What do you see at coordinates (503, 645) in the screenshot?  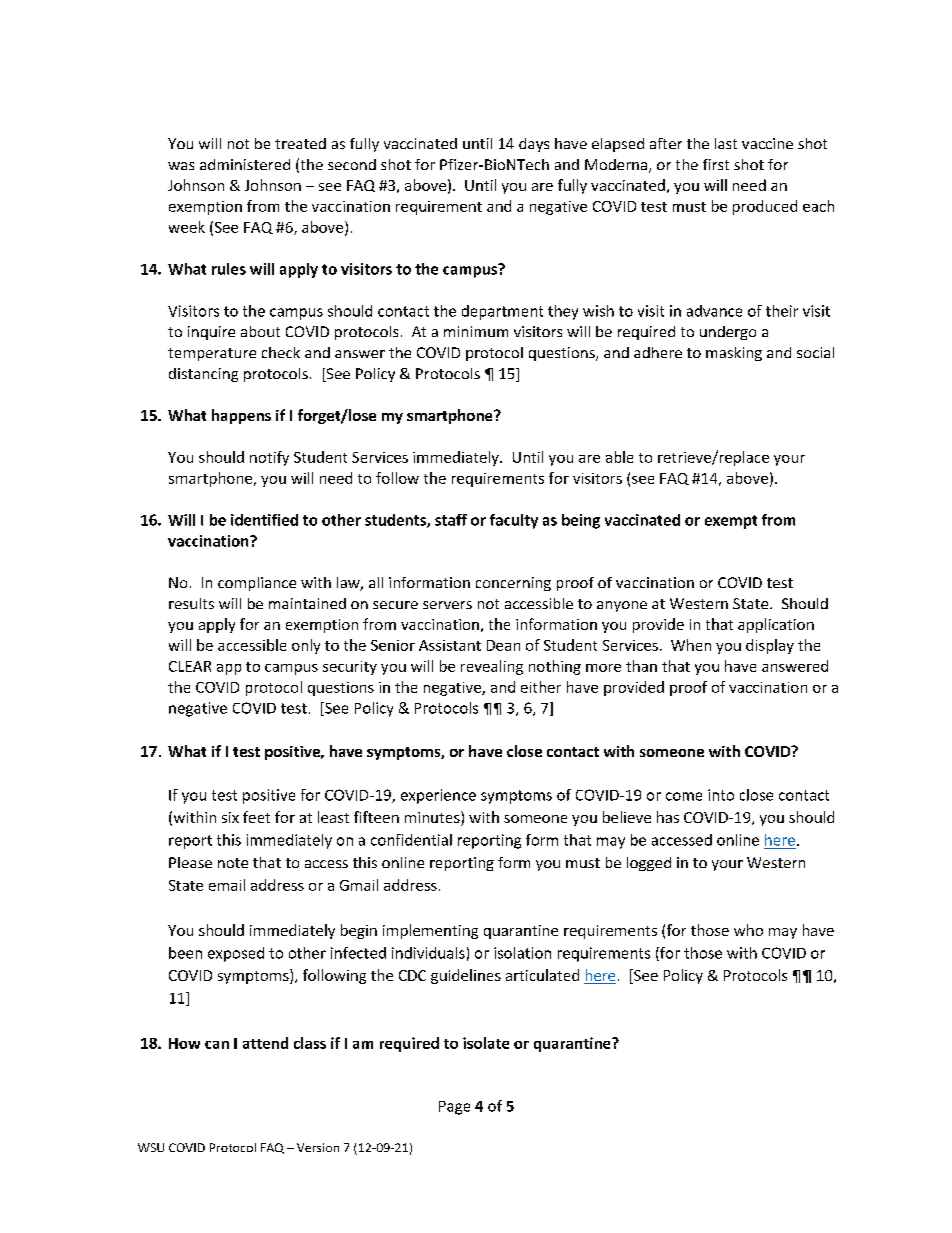 I see `Dean` at bounding box center [503, 645].
